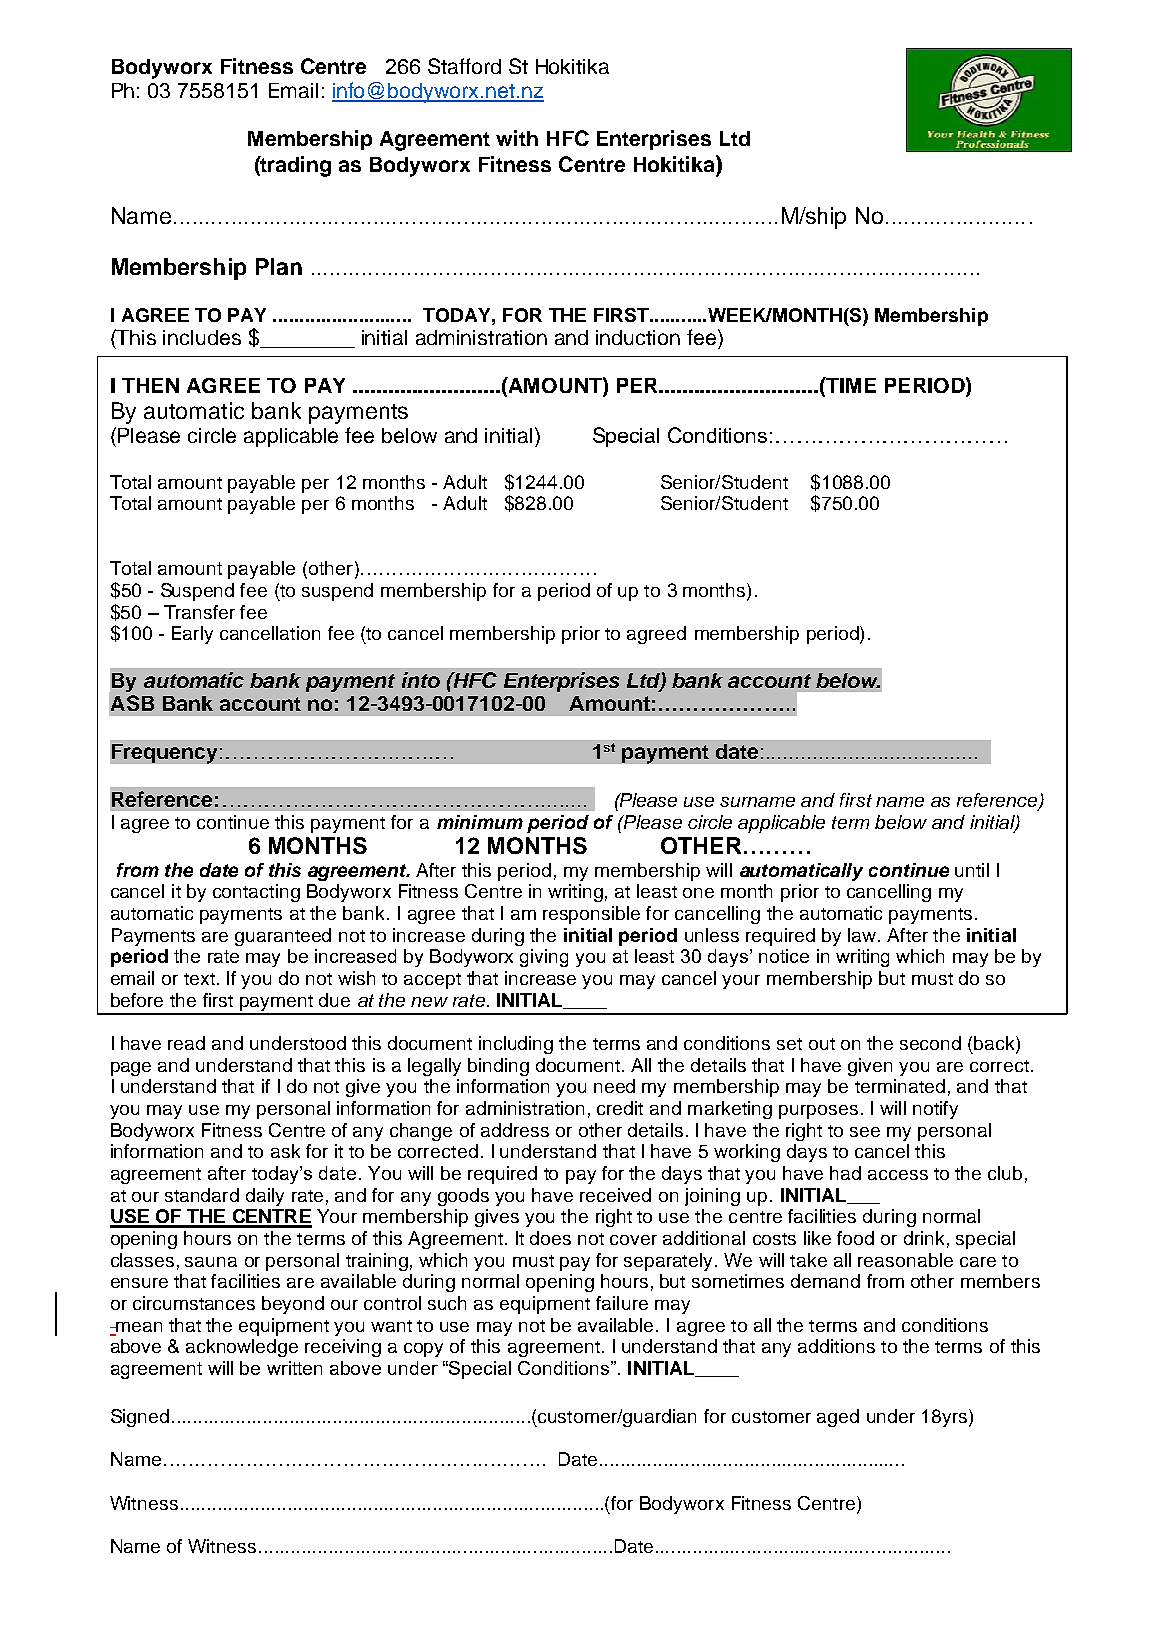 This document has height=1633, width=1155. Describe the element at coordinates (972, 870) in the document. I see `until` at that location.
